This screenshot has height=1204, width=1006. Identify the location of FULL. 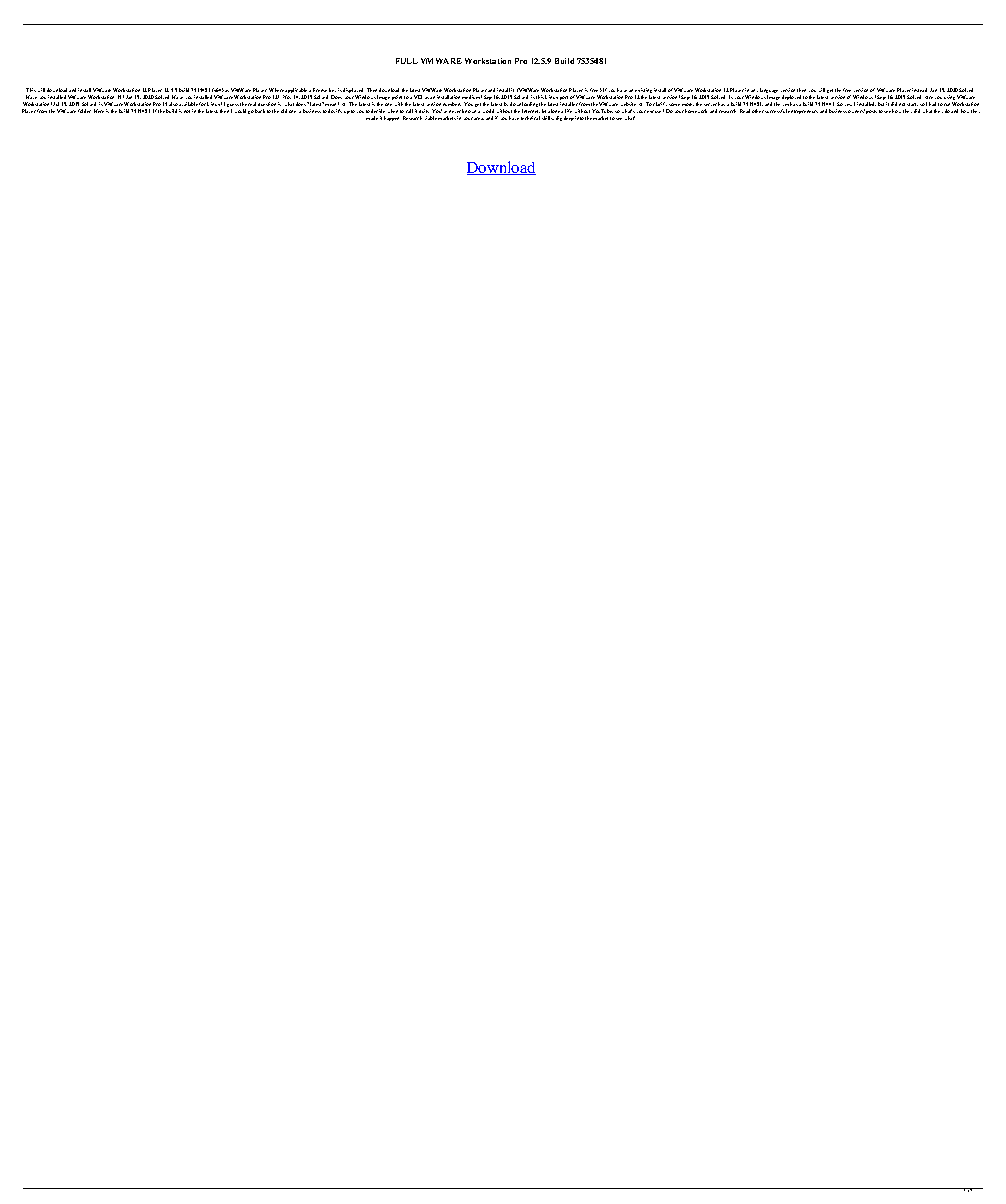
(407, 61).
